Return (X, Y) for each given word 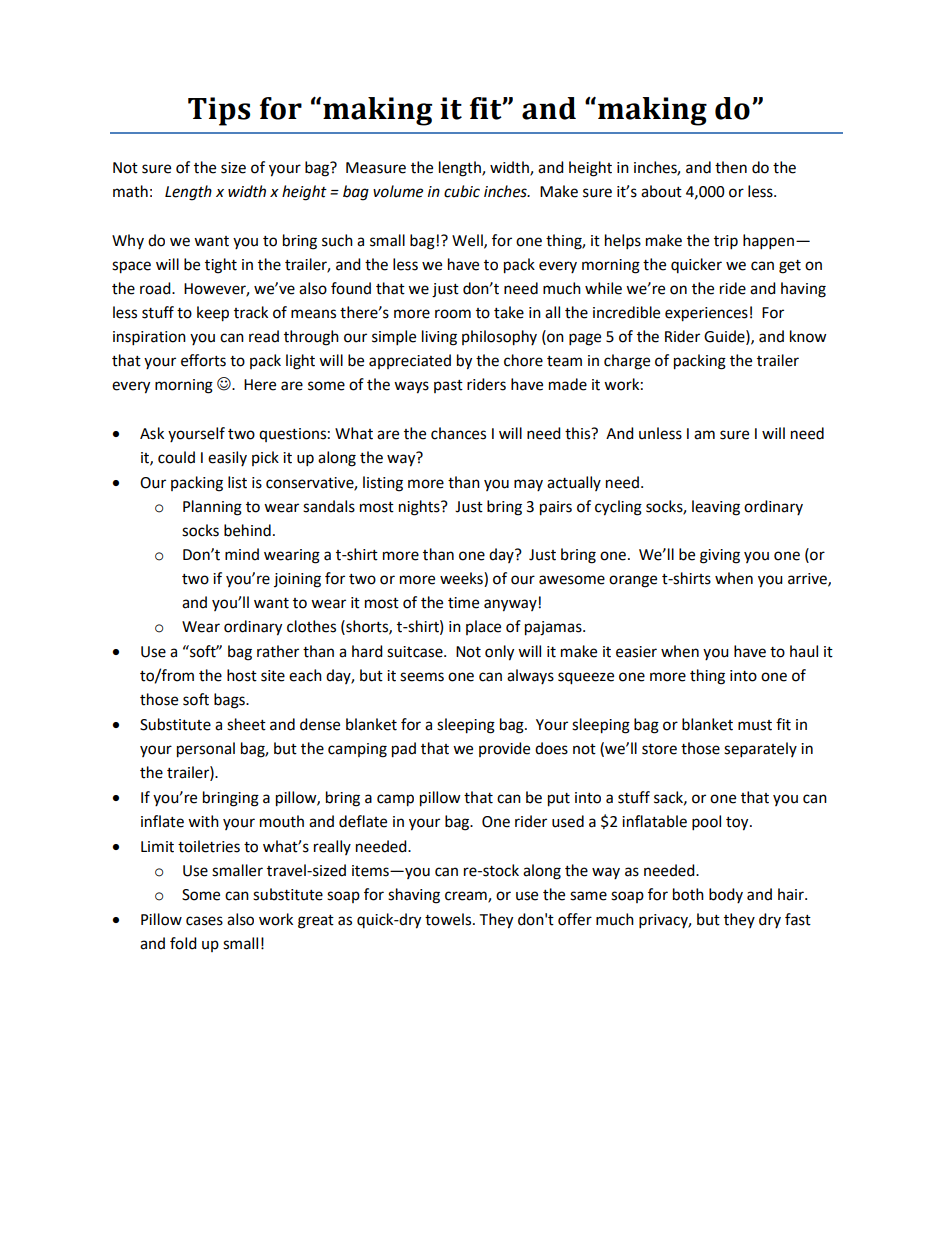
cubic (462, 191)
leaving (716, 508)
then (731, 167)
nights (420, 508)
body (726, 895)
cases (204, 921)
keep (213, 314)
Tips (219, 111)
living (439, 338)
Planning (212, 508)
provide (504, 749)
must (755, 725)
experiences (706, 314)
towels (449, 919)
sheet (246, 724)
